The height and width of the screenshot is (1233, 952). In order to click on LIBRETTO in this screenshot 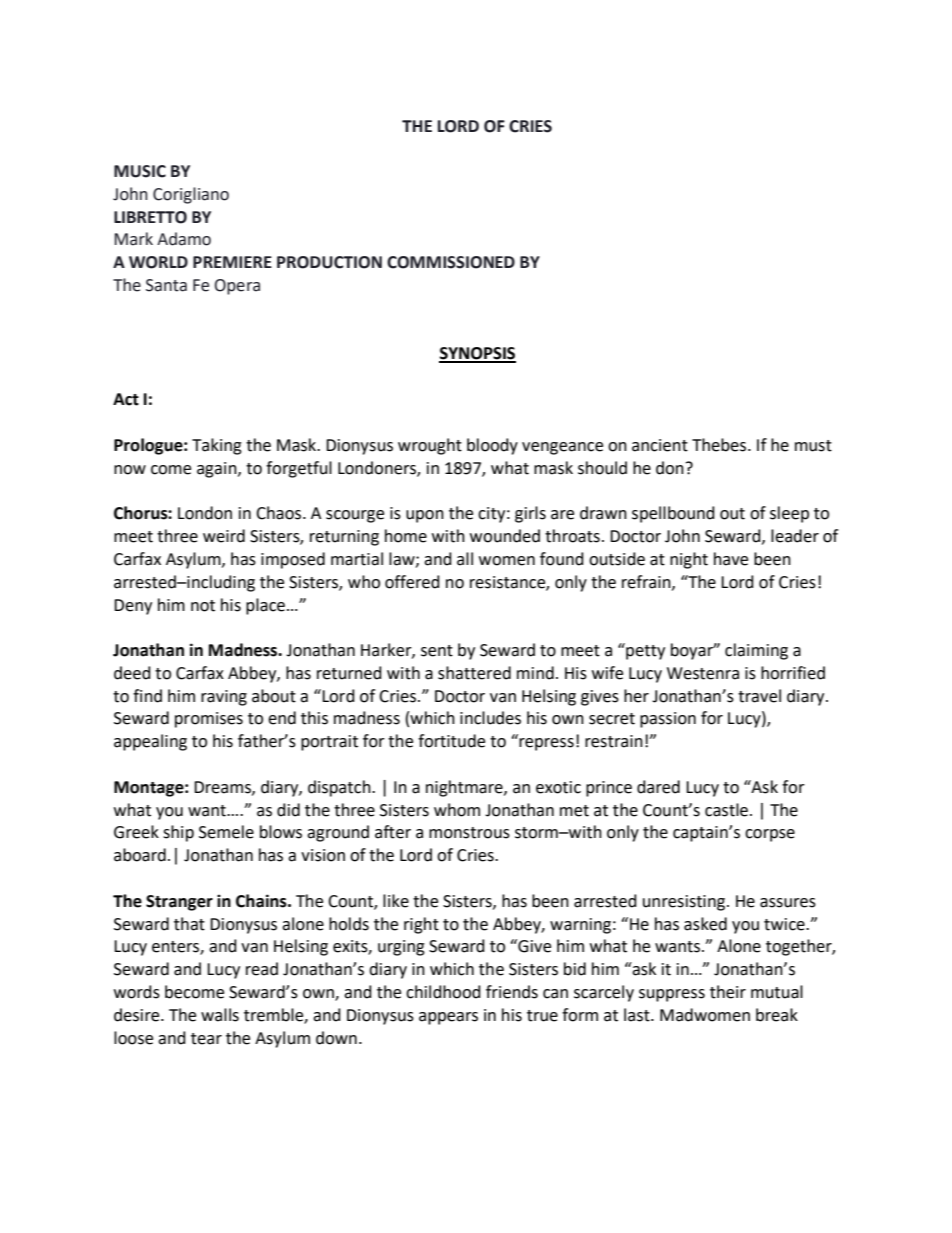, I will do `click(150, 217)`.
